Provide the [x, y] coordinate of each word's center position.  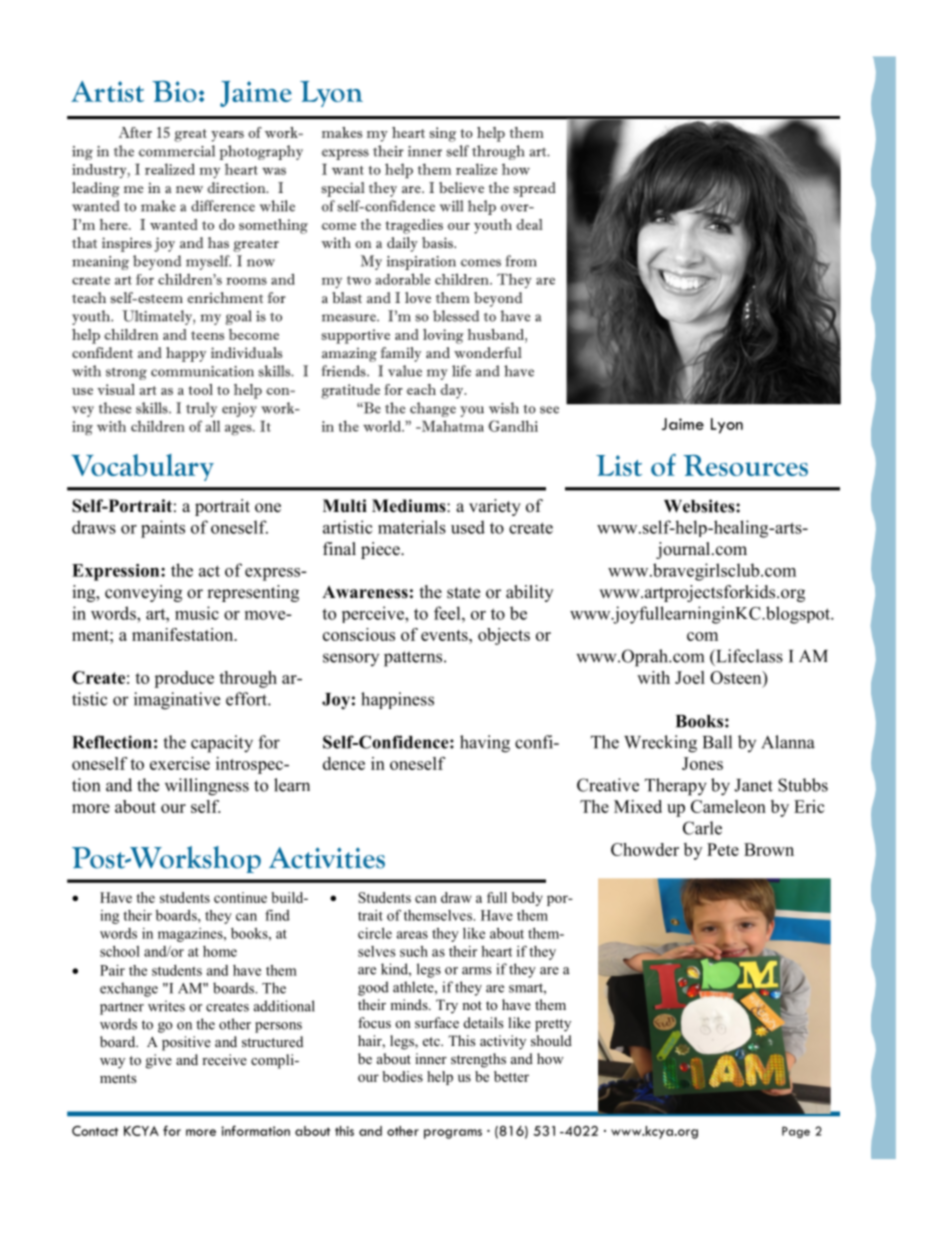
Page [796, 1132]
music [197, 613]
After [135, 132]
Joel [690, 677]
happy [186, 354]
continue [240, 897]
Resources [745, 465]
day [453, 391]
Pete [723, 849]
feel [448, 613]
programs [453, 1134]
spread [534, 189]
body [527, 899]
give [159, 1061]
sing [442, 134]
